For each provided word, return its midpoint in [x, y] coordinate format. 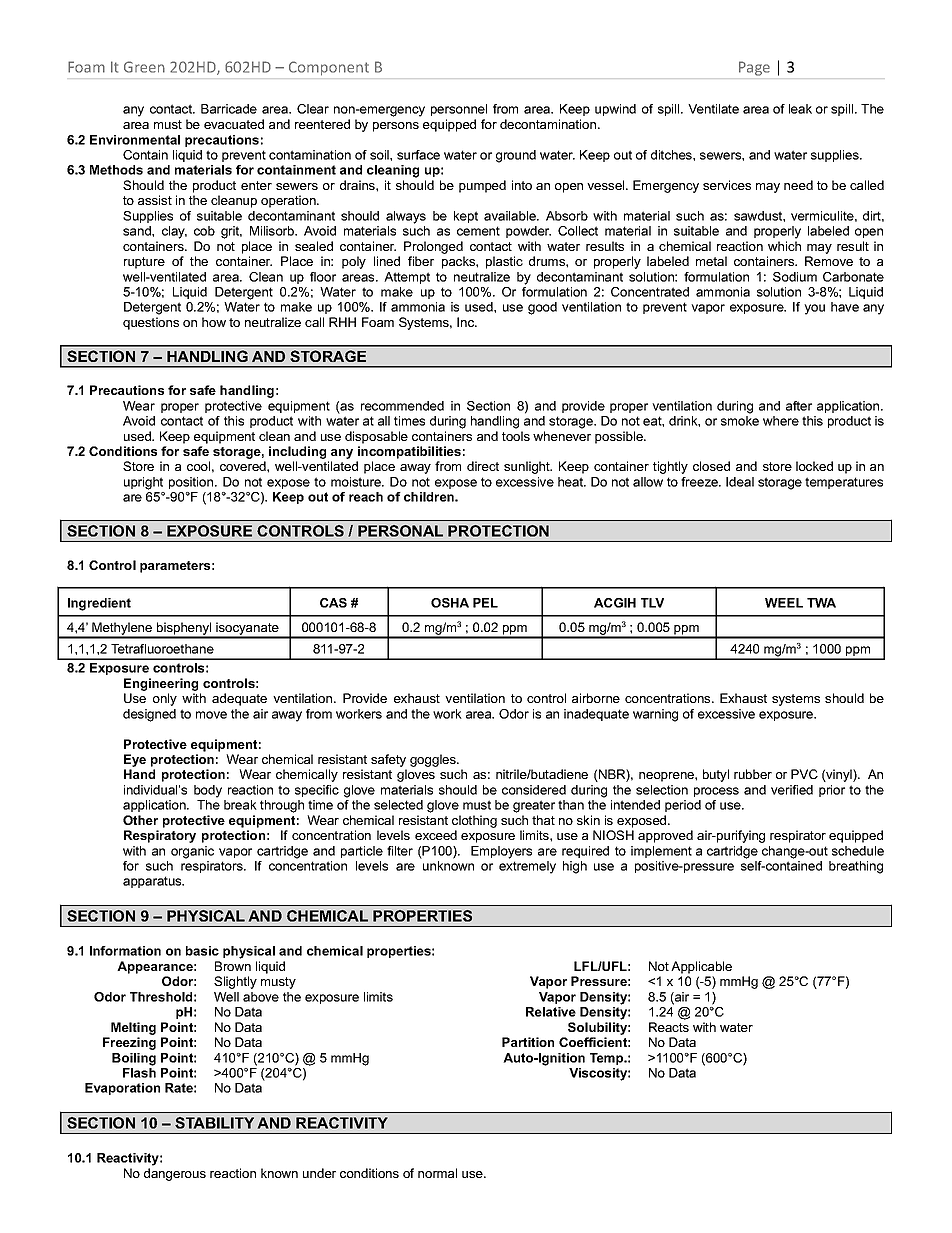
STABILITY [214, 1123]
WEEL [784, 603]
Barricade [229, 109]
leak [800, 109]
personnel [459, 110]
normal [437, 1173]
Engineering [161, 684]
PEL [485, 603]
